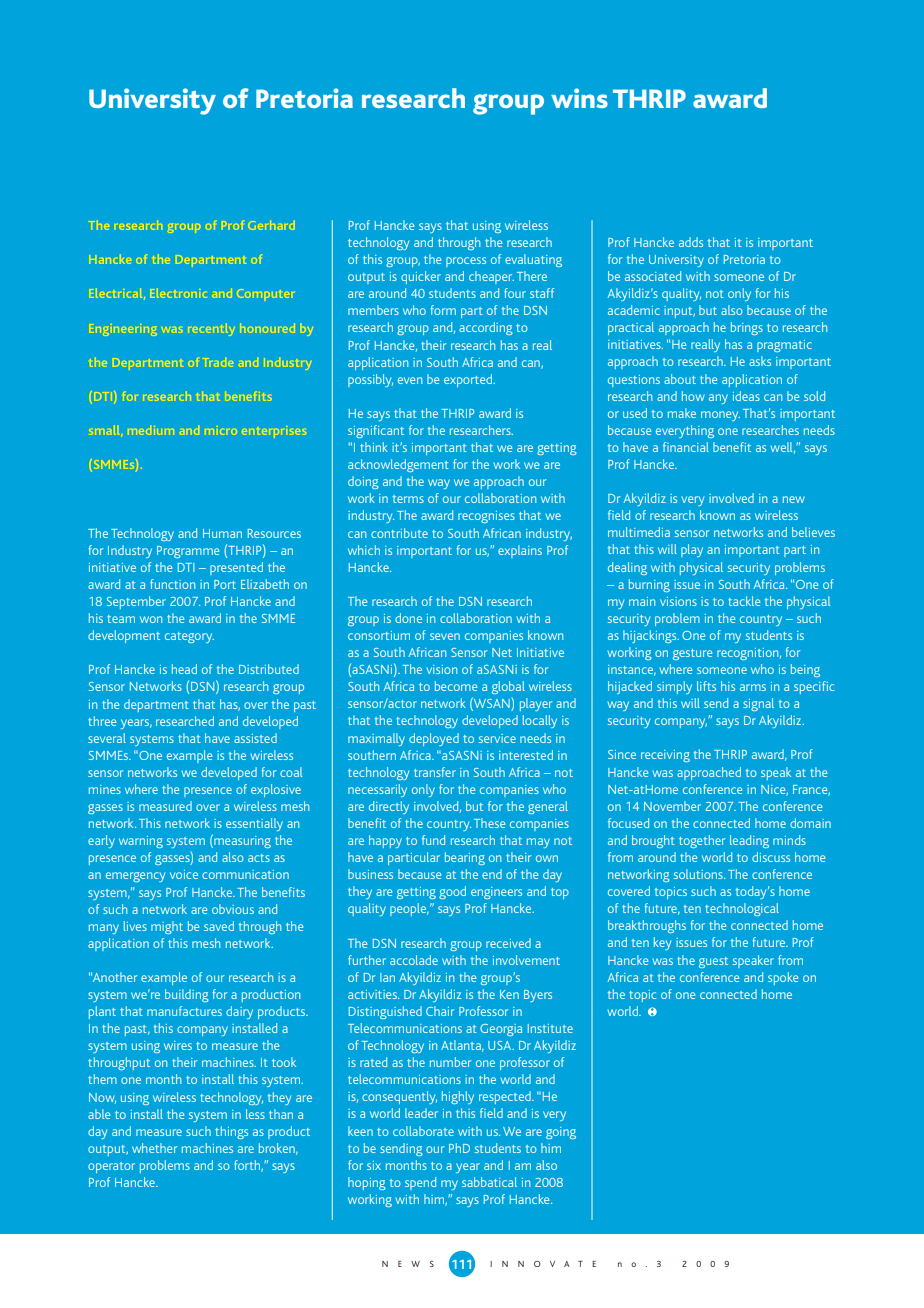  I want to click on going, so click(561, 1133).
